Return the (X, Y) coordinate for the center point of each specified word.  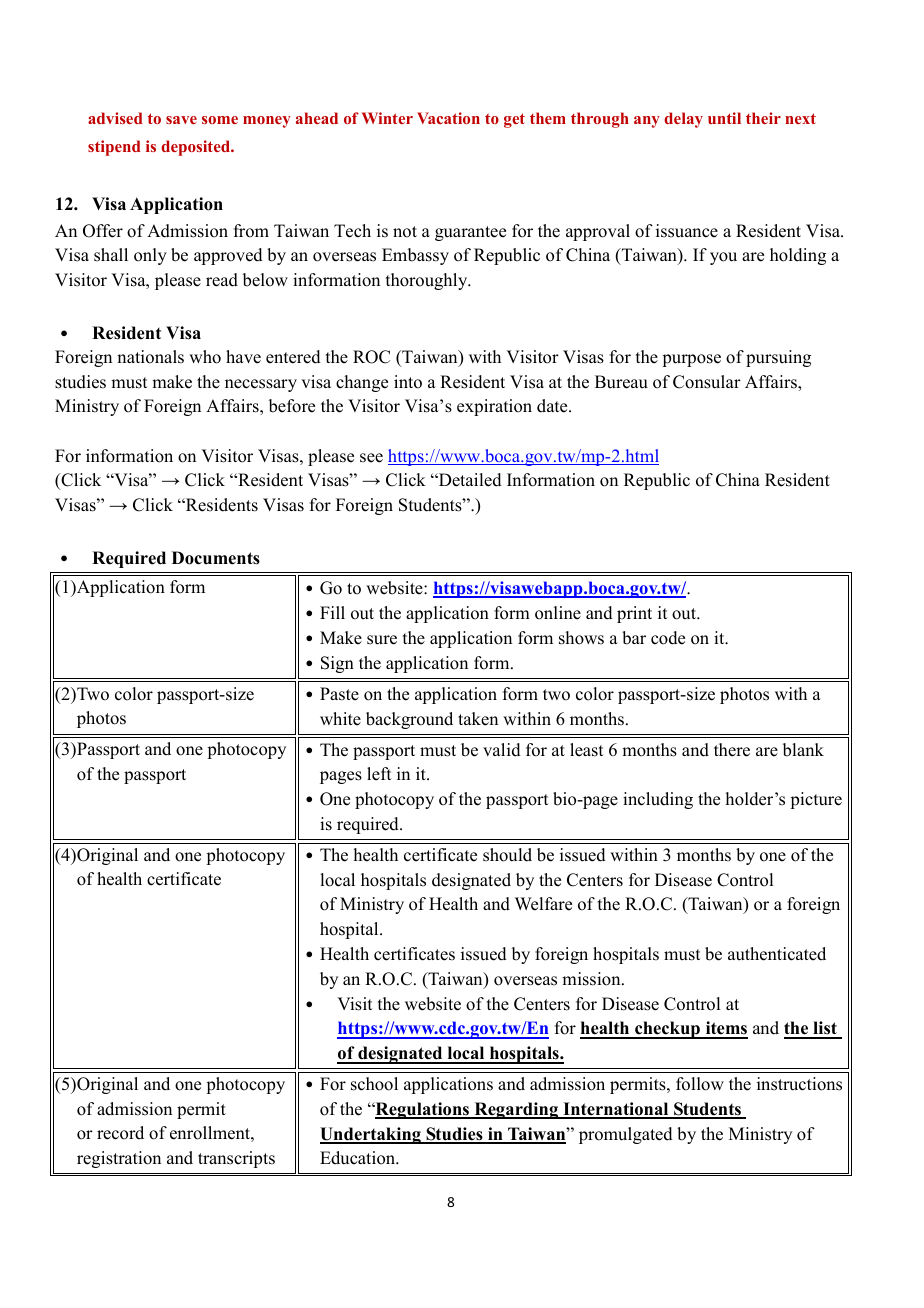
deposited (197, 148)
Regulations (422, 1110)
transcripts (236, 1159)
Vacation (448, 118)
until (724, 118)
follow (700, 1084)
